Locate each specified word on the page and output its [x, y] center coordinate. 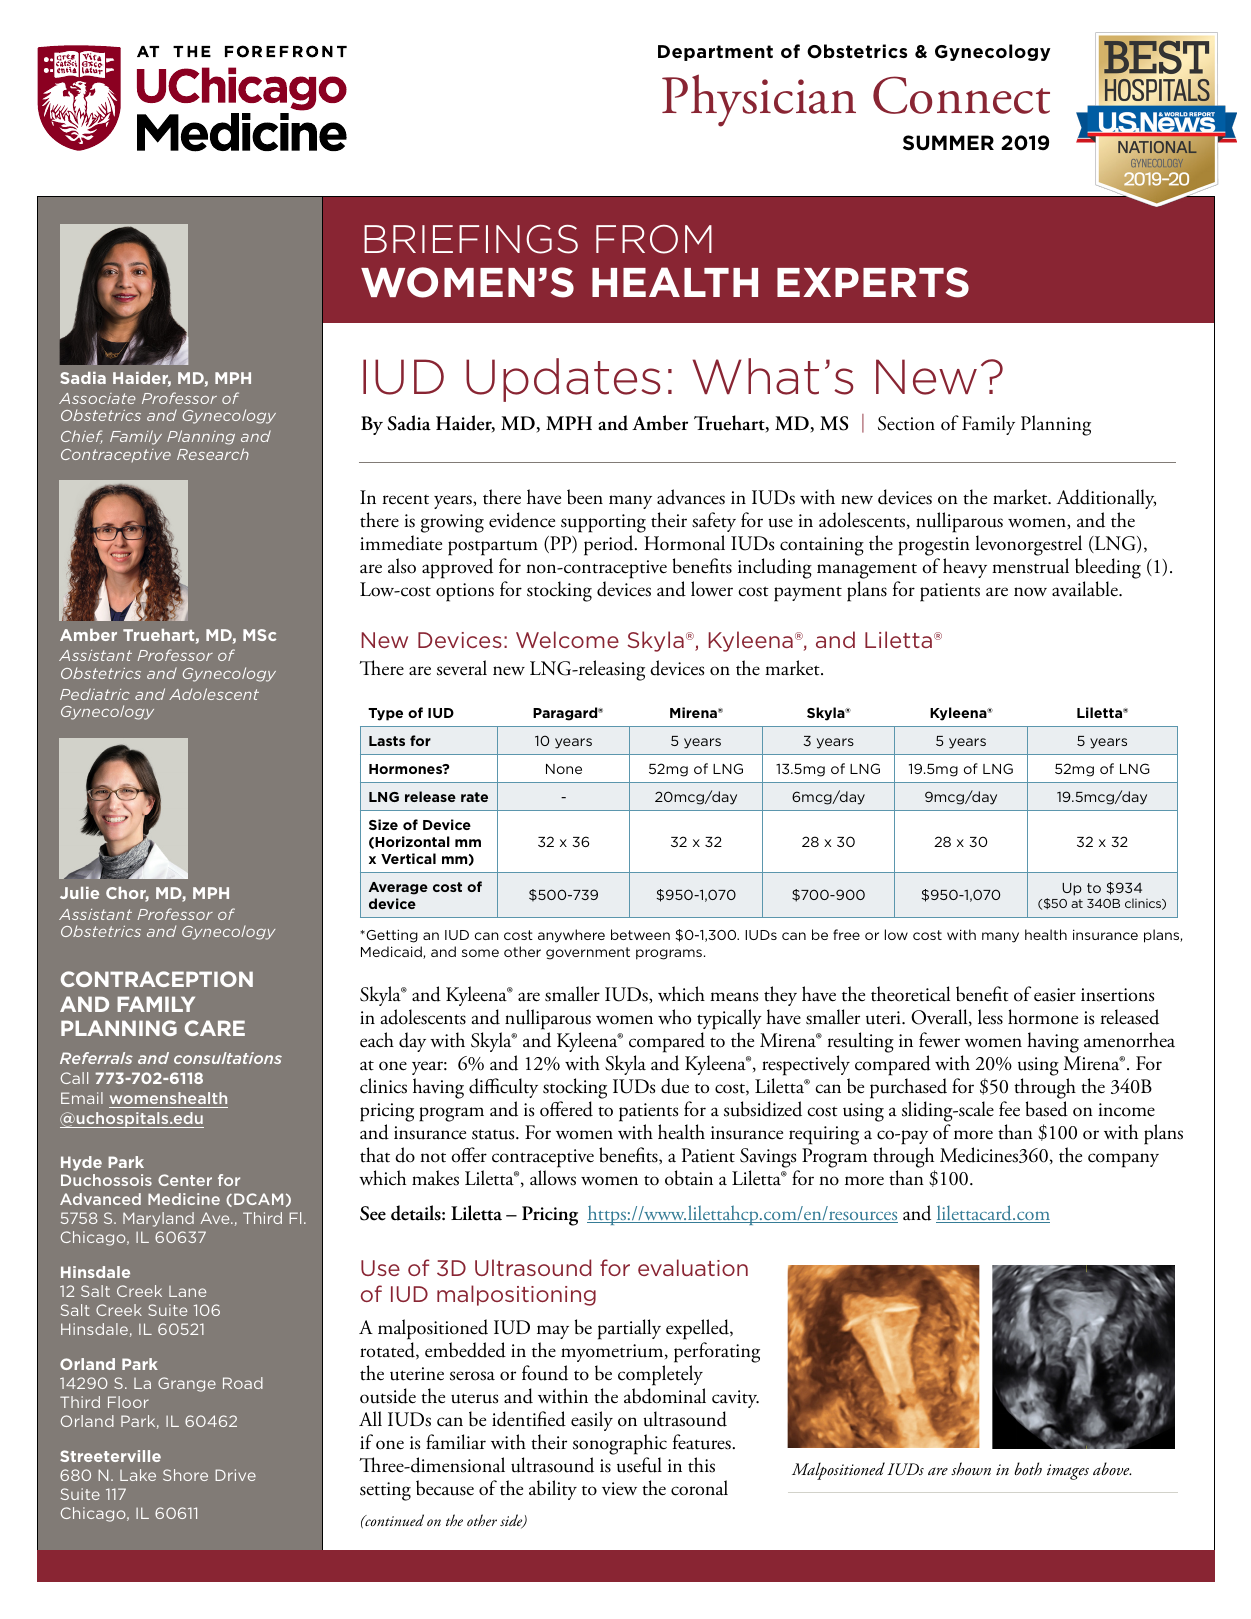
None [564, 769]
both [1028, 1468]
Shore [185, 1475]
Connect [961, 95]
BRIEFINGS [471, 239]
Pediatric [95, 694]
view [619, 1488]
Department [715, 53]
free [846, 934]
